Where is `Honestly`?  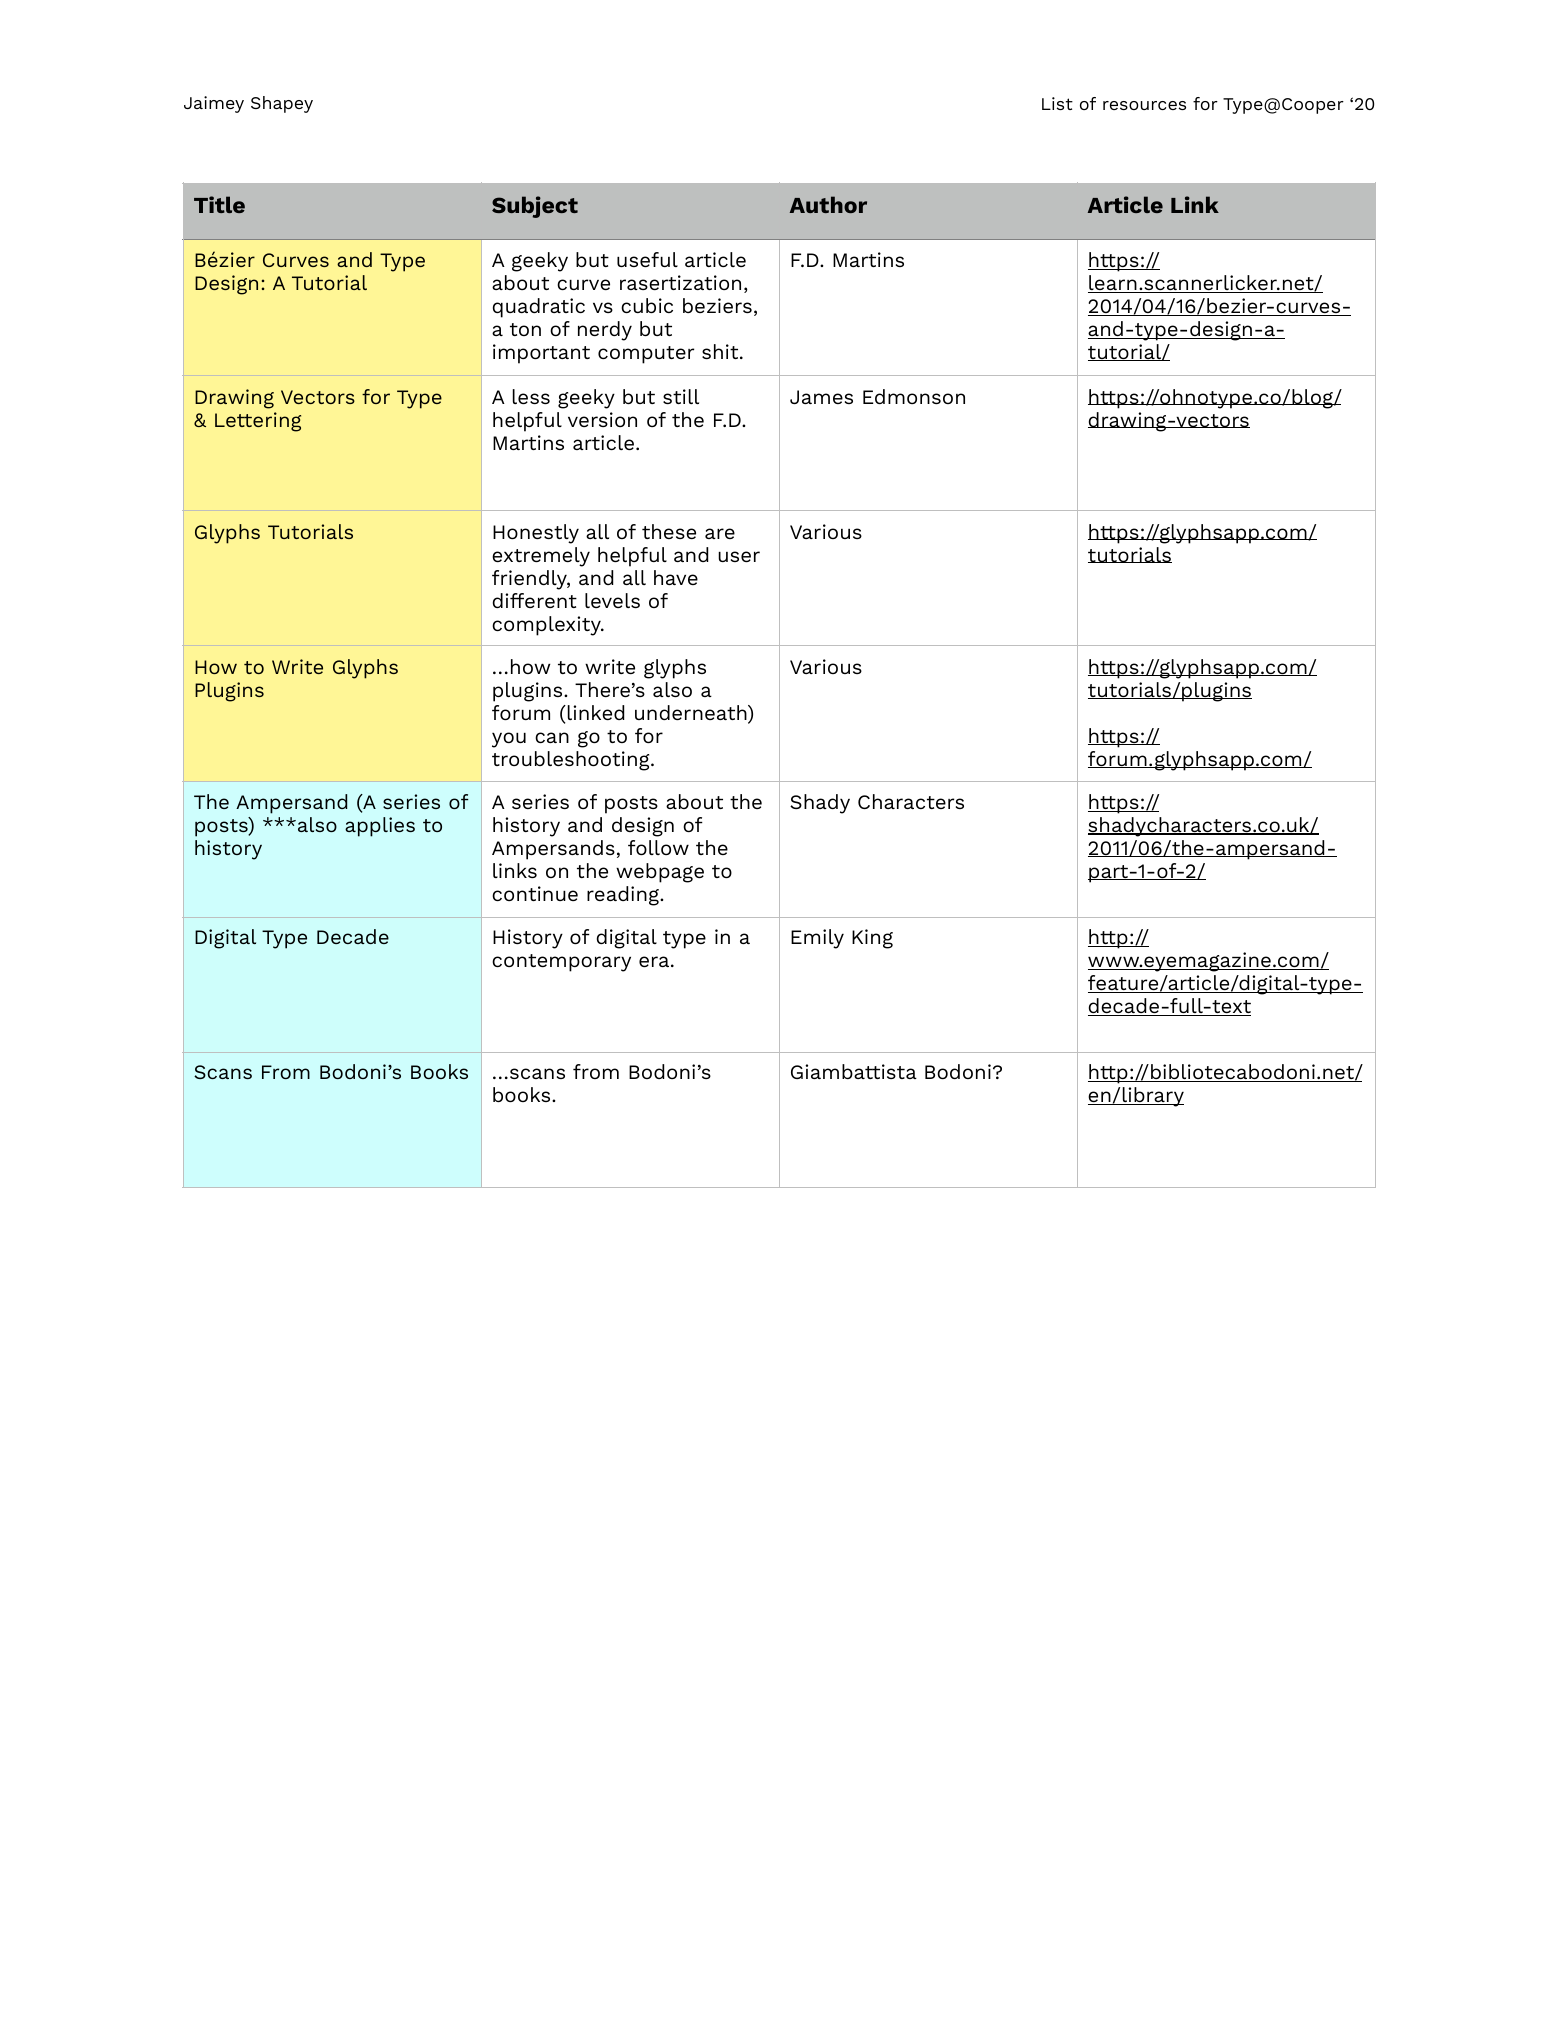
Honestly is located at coordinates (536, 534).
